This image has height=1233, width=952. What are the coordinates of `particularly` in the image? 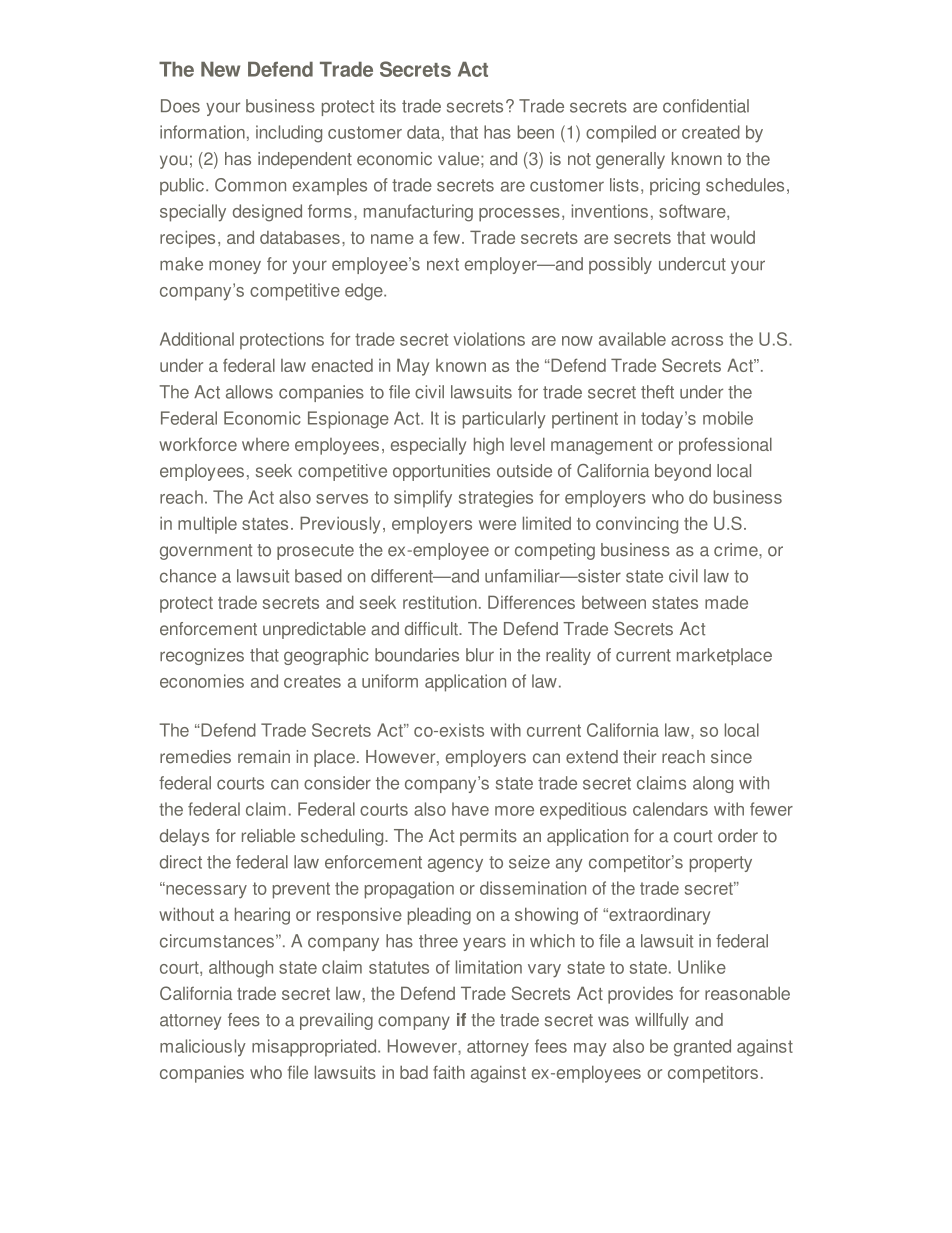 It's located at (504, 420).
